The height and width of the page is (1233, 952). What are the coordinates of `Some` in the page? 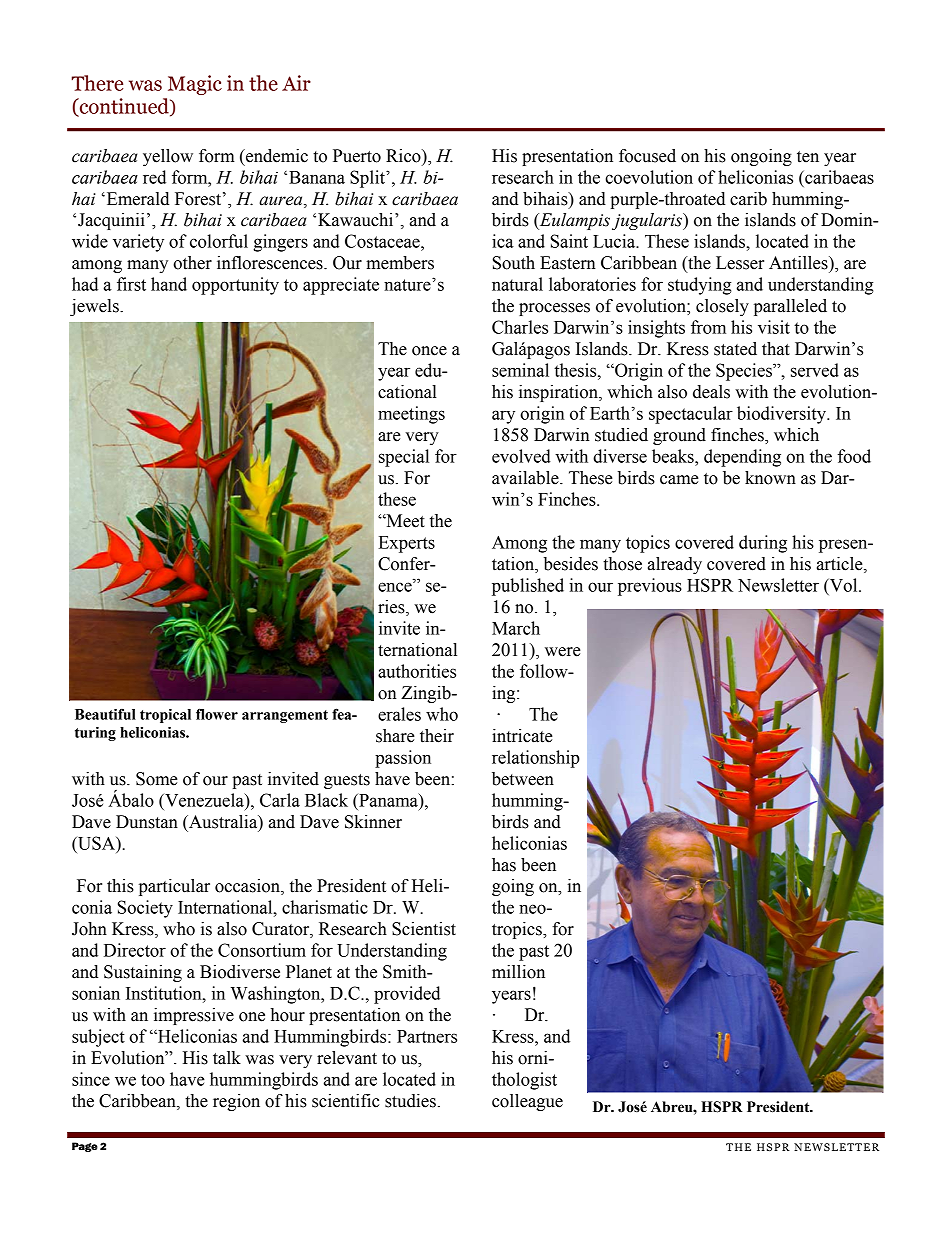 It's located at (157, 779).
